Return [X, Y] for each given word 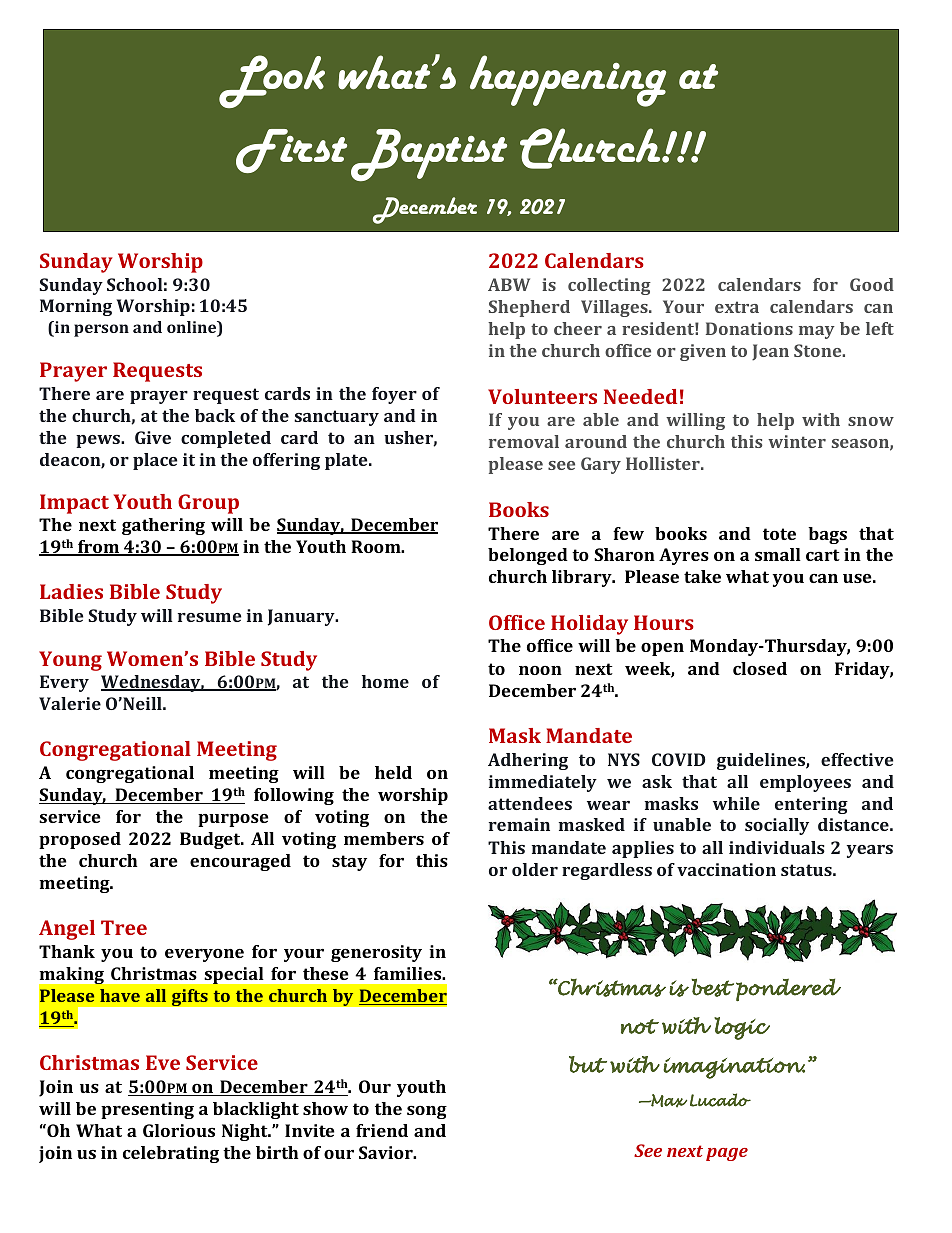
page [727, 1154]
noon [540, 670]
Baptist [429, 155]
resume [209, 617]
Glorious [179, 1130]
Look [272, 81]
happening [568, 81]
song [427, 1112]
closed [760, 668]
